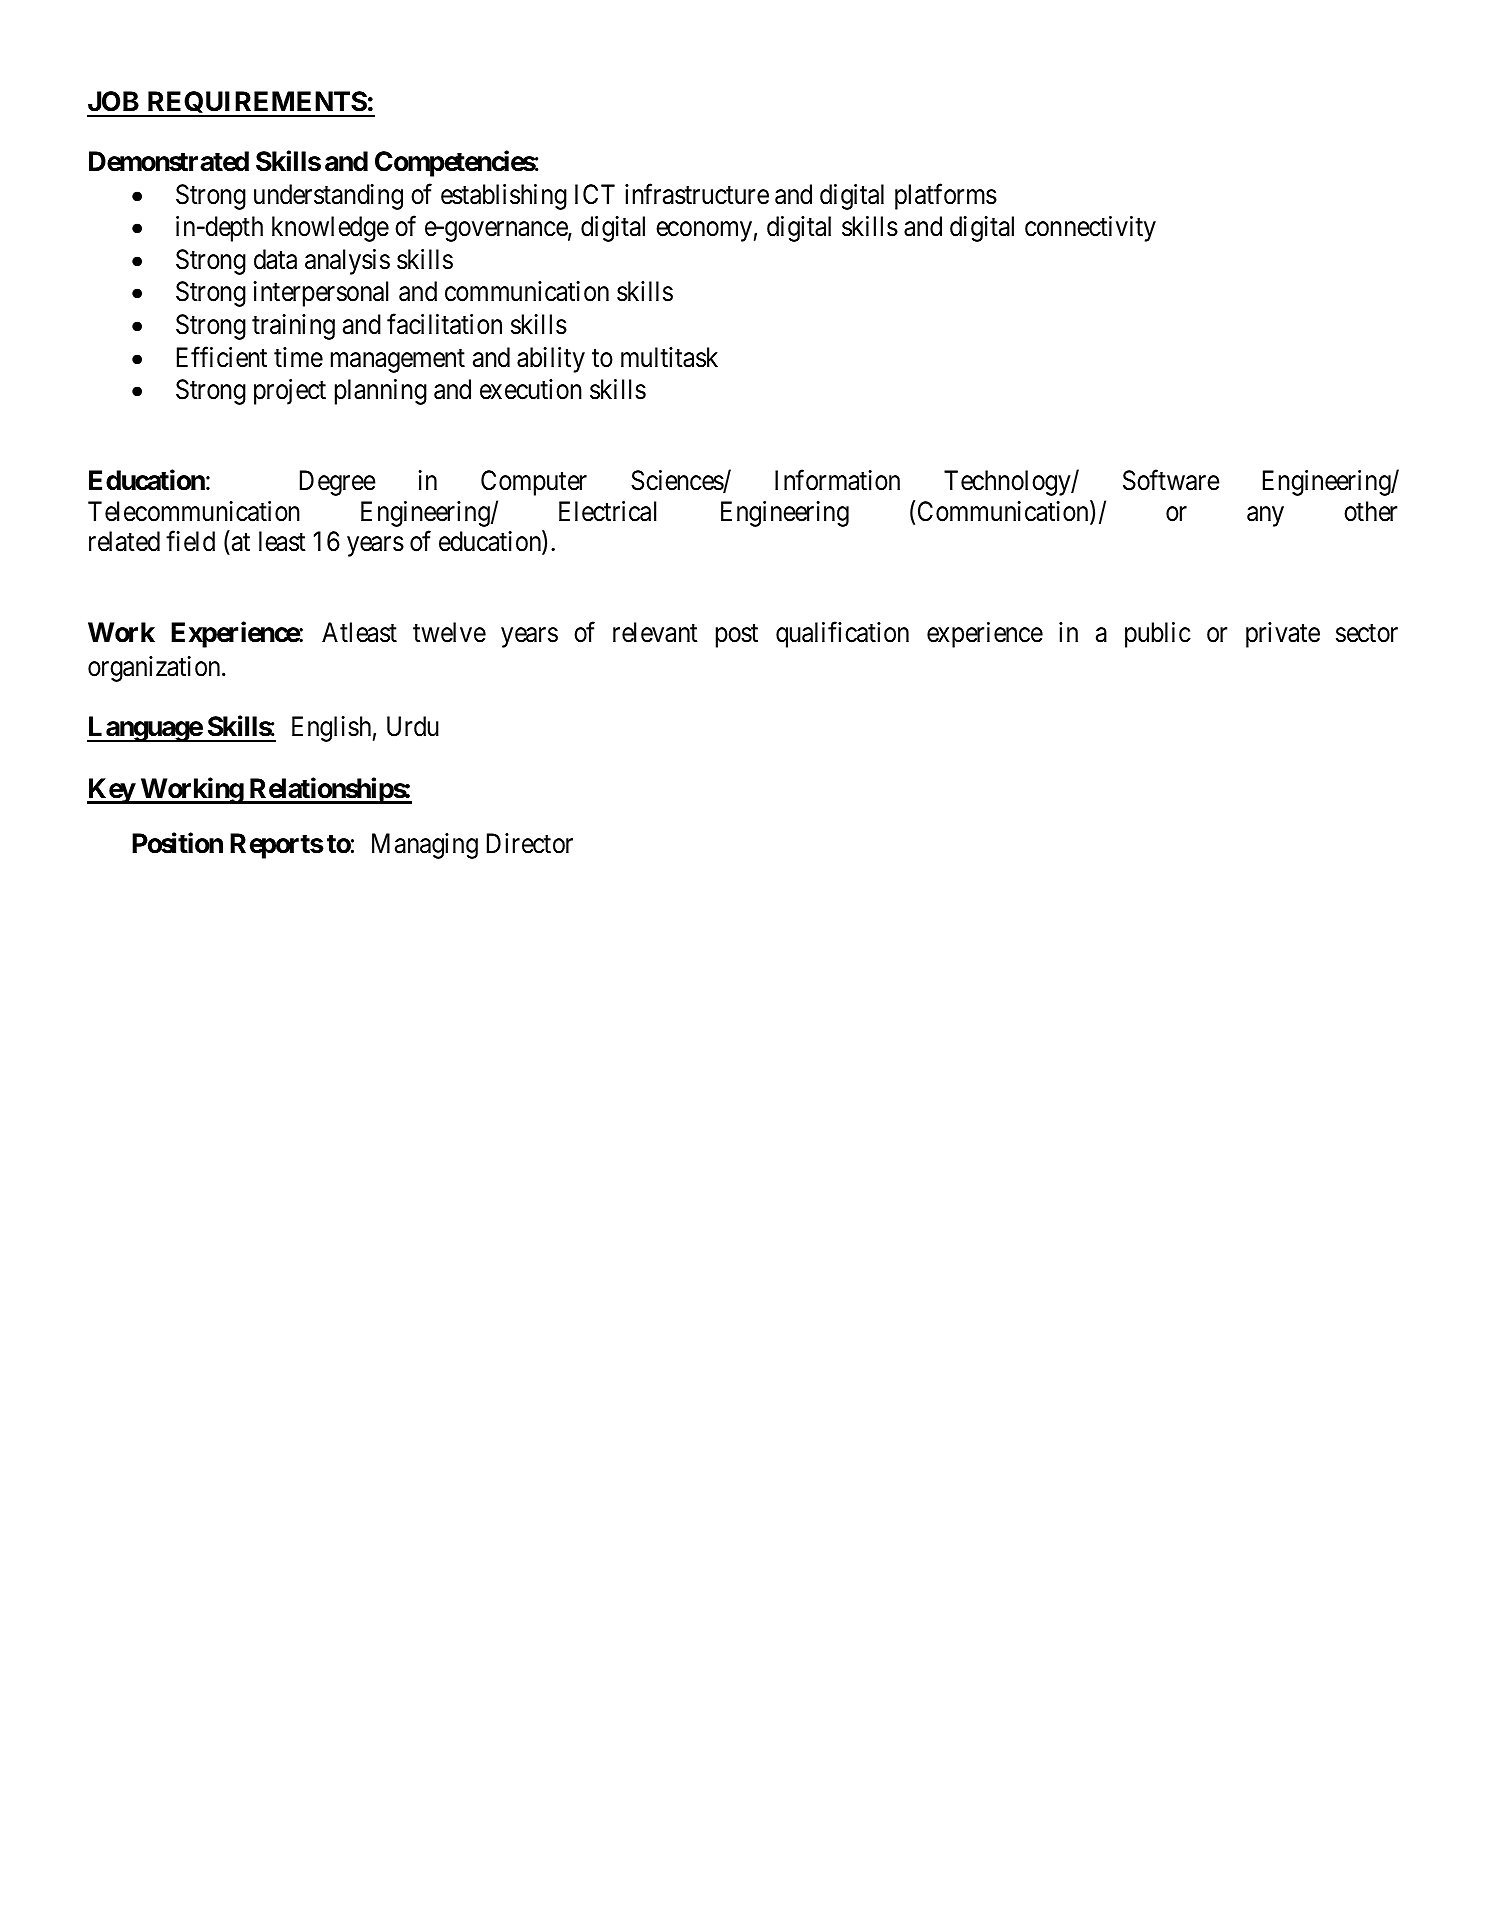 This document has width=1486, height=1923. I want to click on organization, so click(155, 669).
